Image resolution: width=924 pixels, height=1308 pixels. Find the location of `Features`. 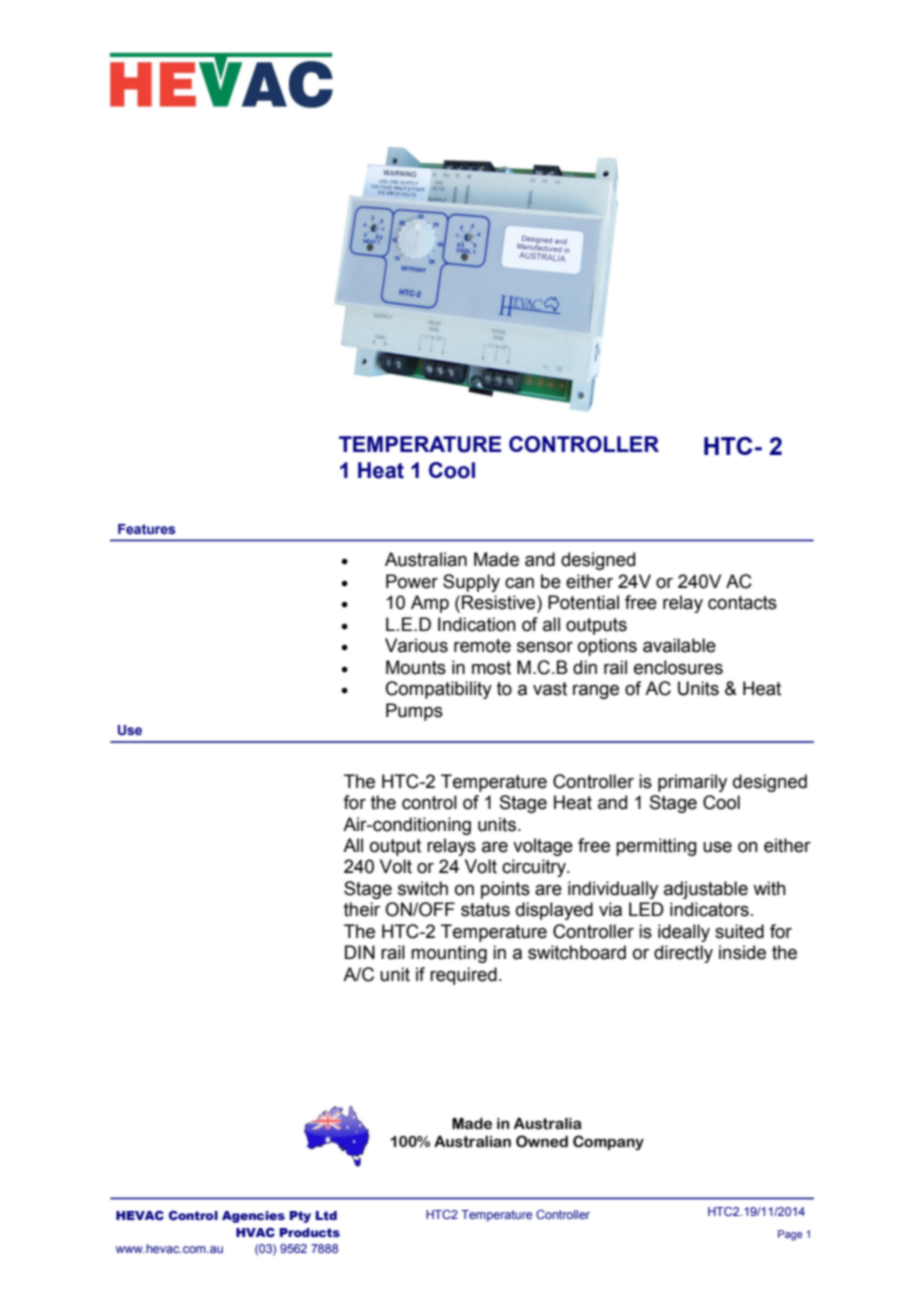

Features is located at coordinates (146, 529).
